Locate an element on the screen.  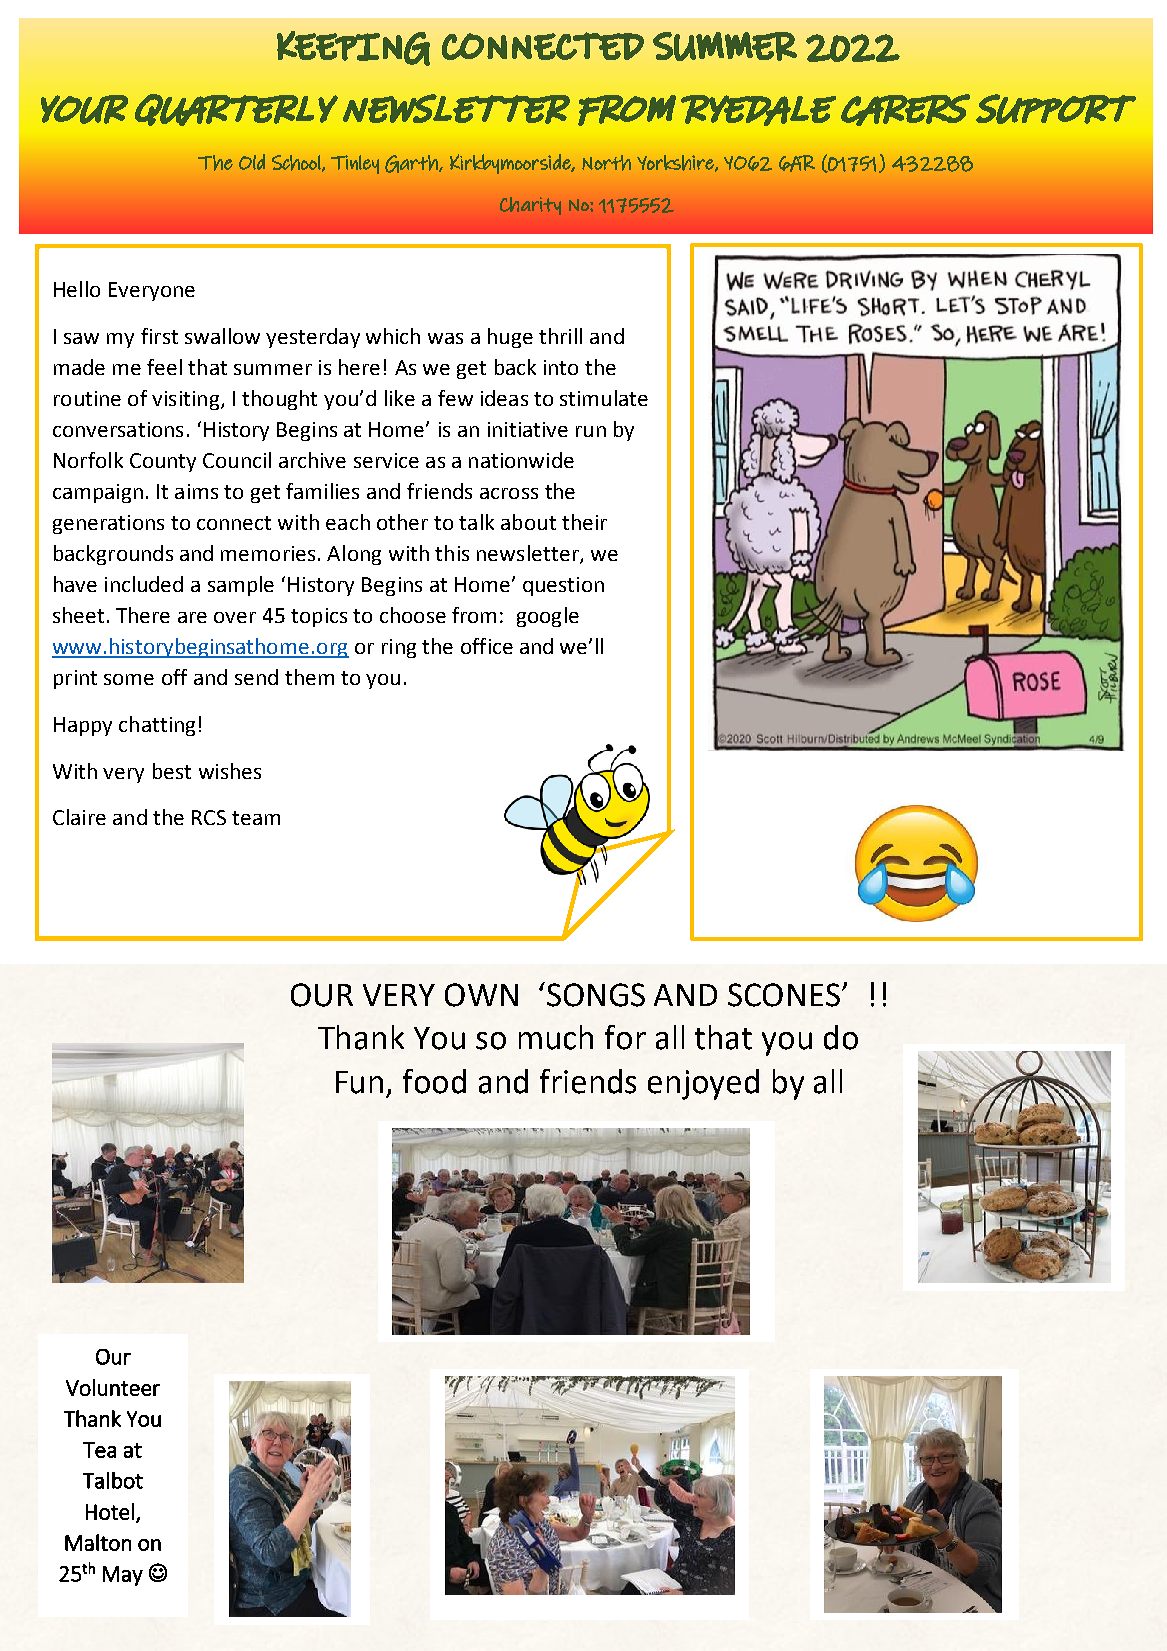
Garth is located at coordinates (412, 164).
